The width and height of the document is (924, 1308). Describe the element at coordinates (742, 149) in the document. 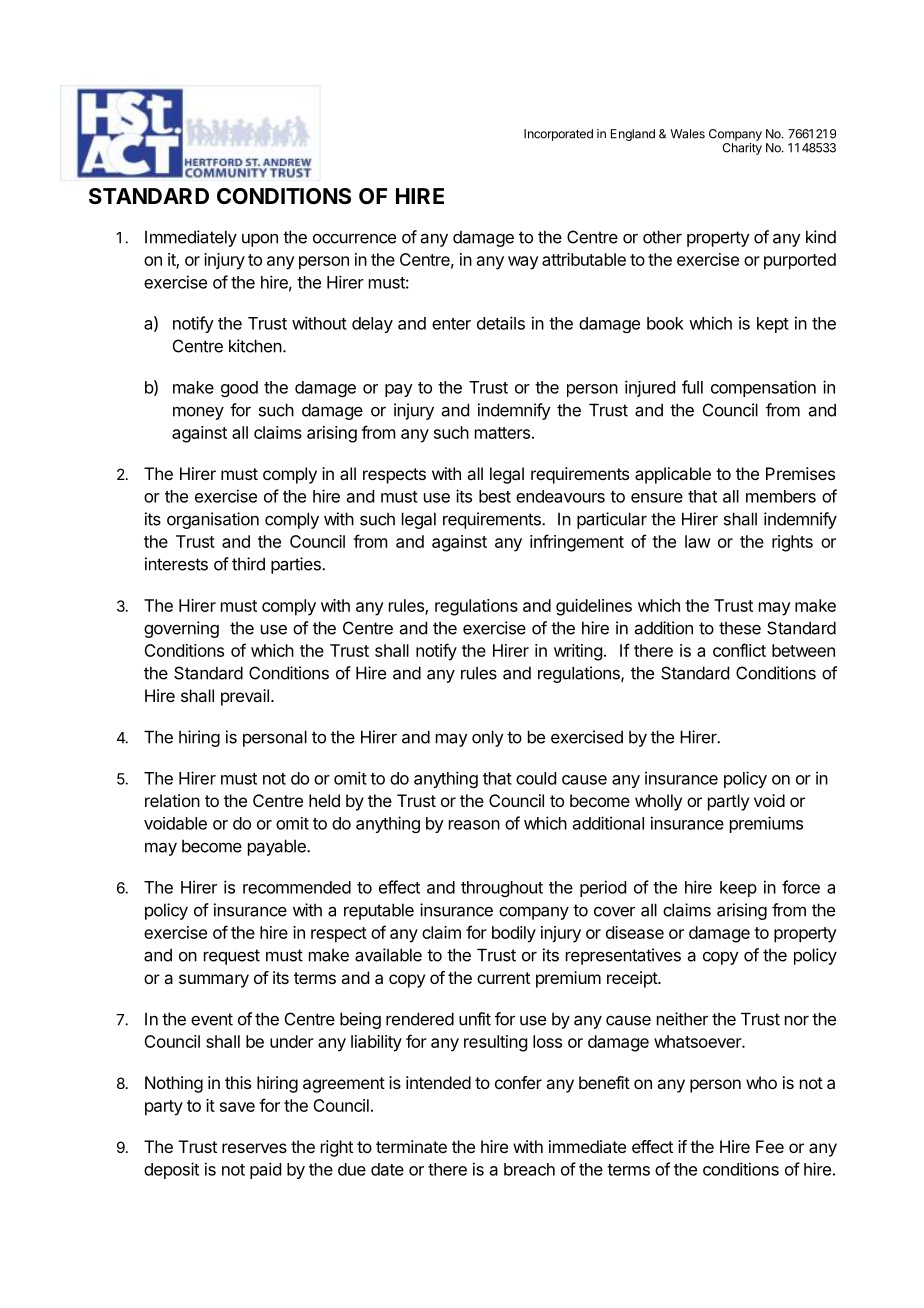

I see `Charity` at that location.
